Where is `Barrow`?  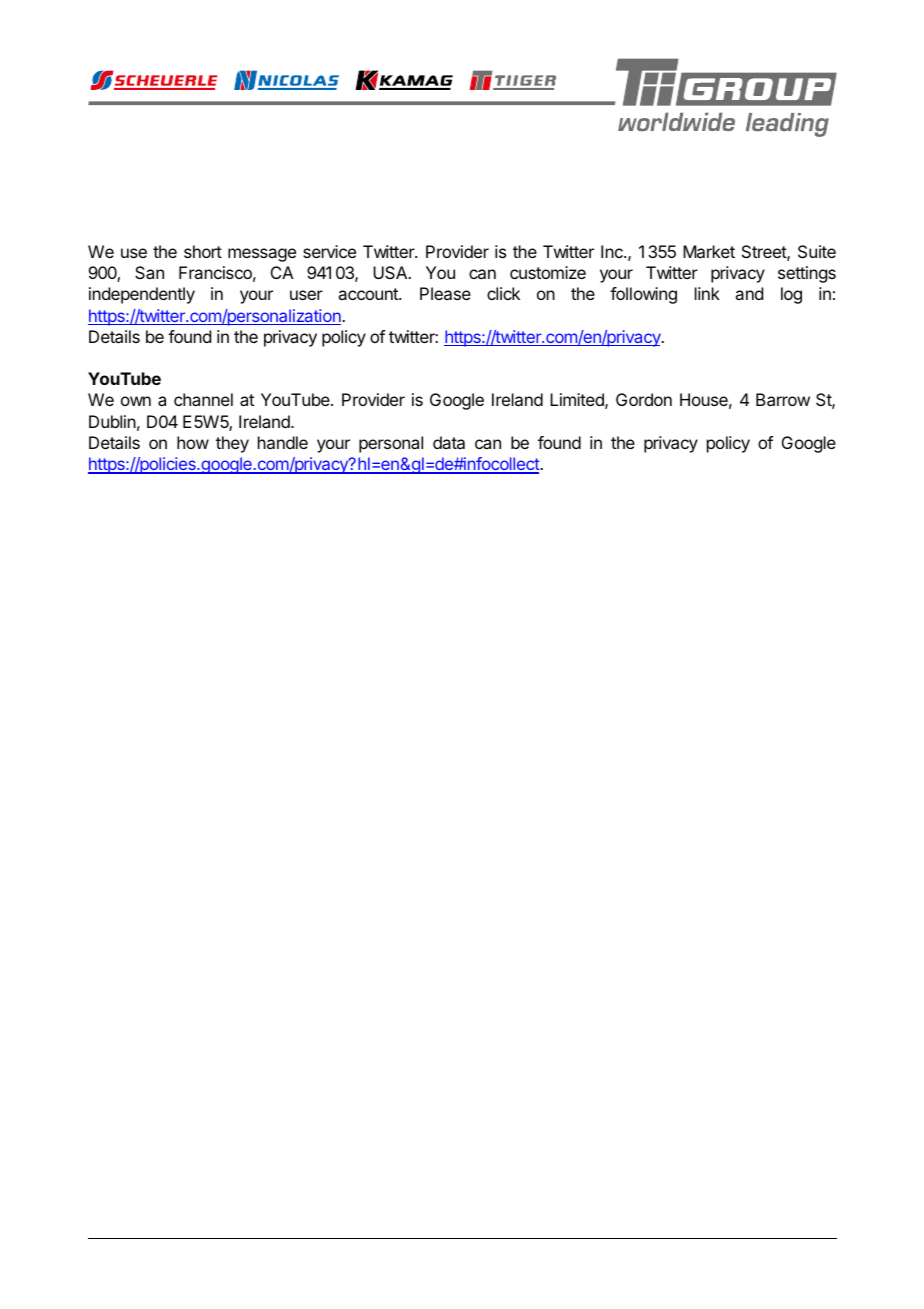
Barrow is located at coordinates (783, 399).
